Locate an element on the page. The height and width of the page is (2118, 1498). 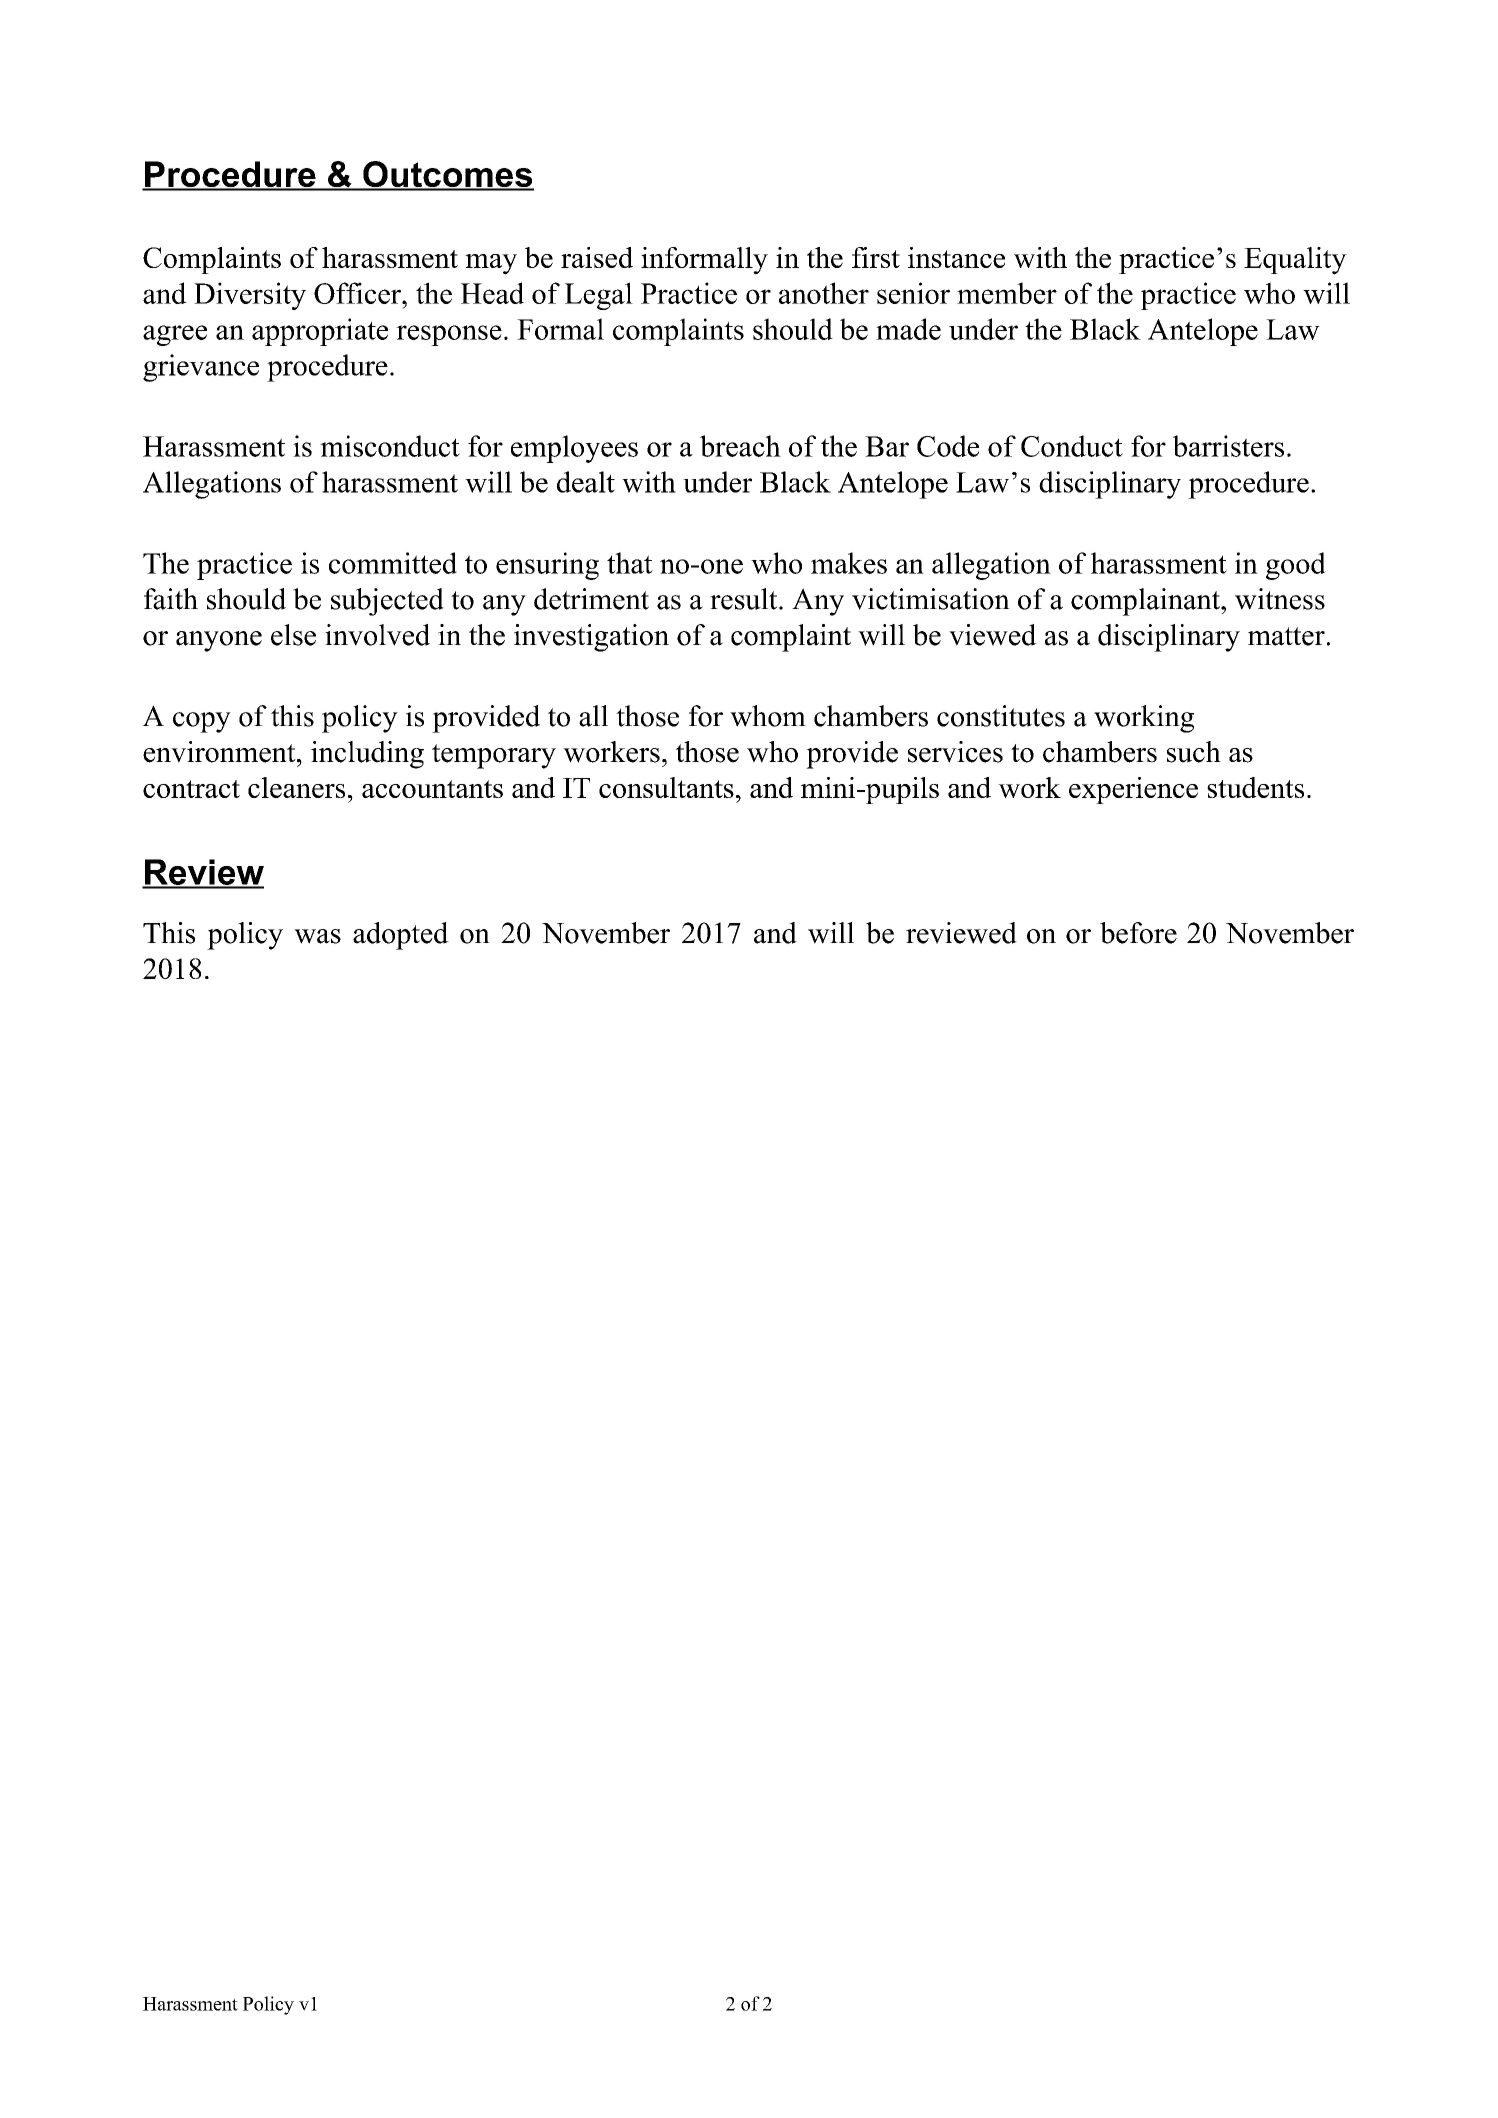
was is located at coordinates (317, 936).
